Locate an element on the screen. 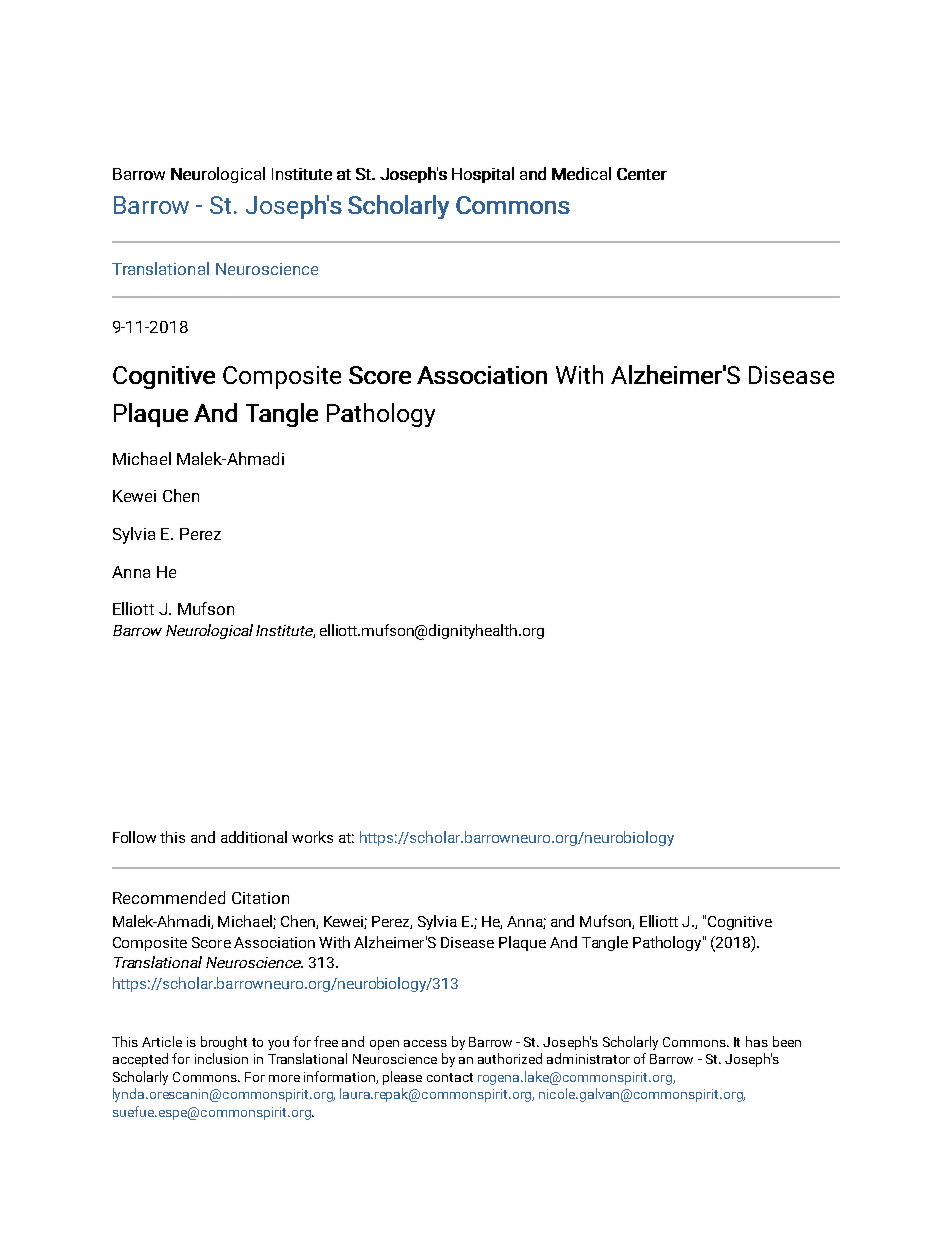  inclusion is located at coordinates (221, 1058).
